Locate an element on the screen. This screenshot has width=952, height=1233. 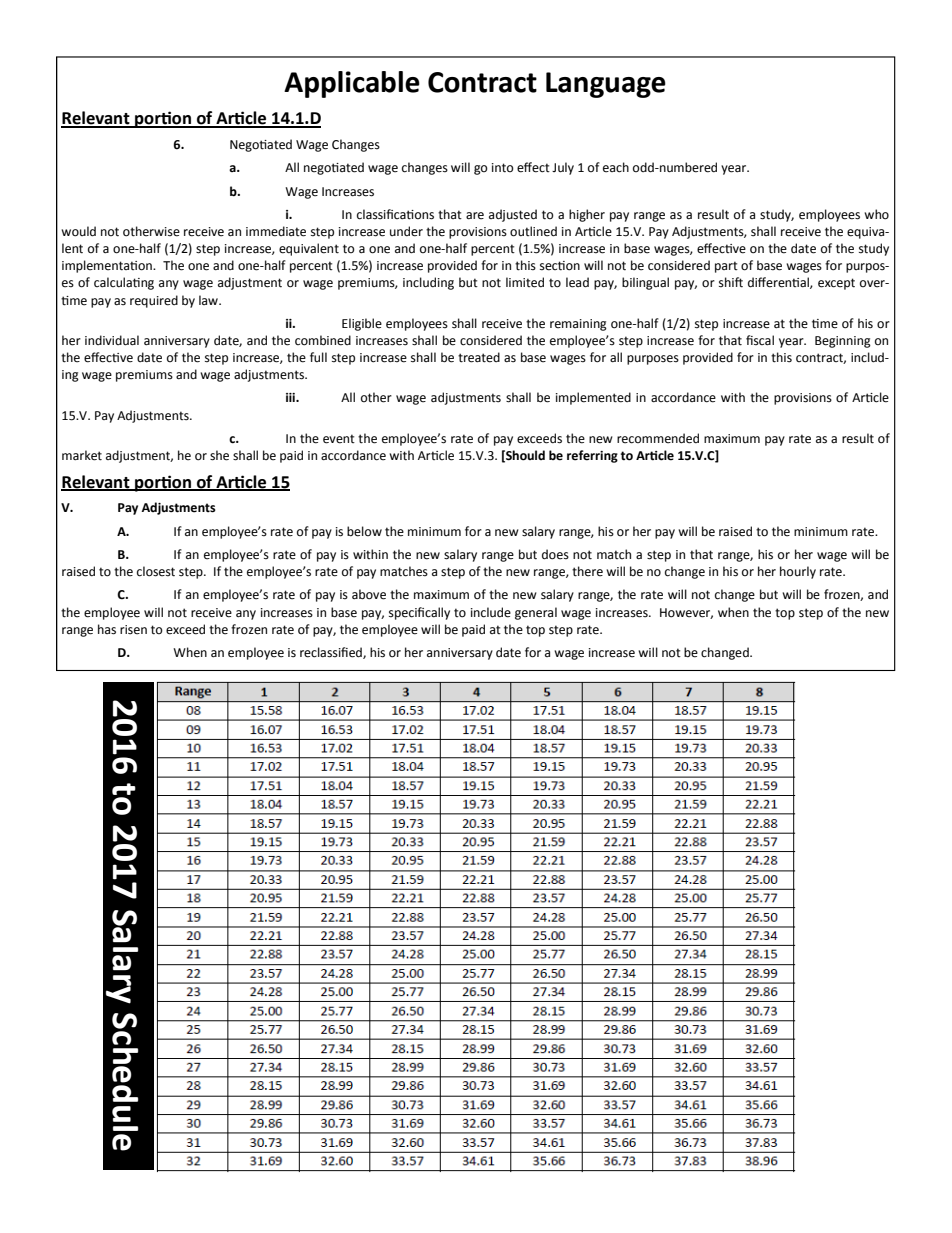
would is located at coordinates (78, 231).
